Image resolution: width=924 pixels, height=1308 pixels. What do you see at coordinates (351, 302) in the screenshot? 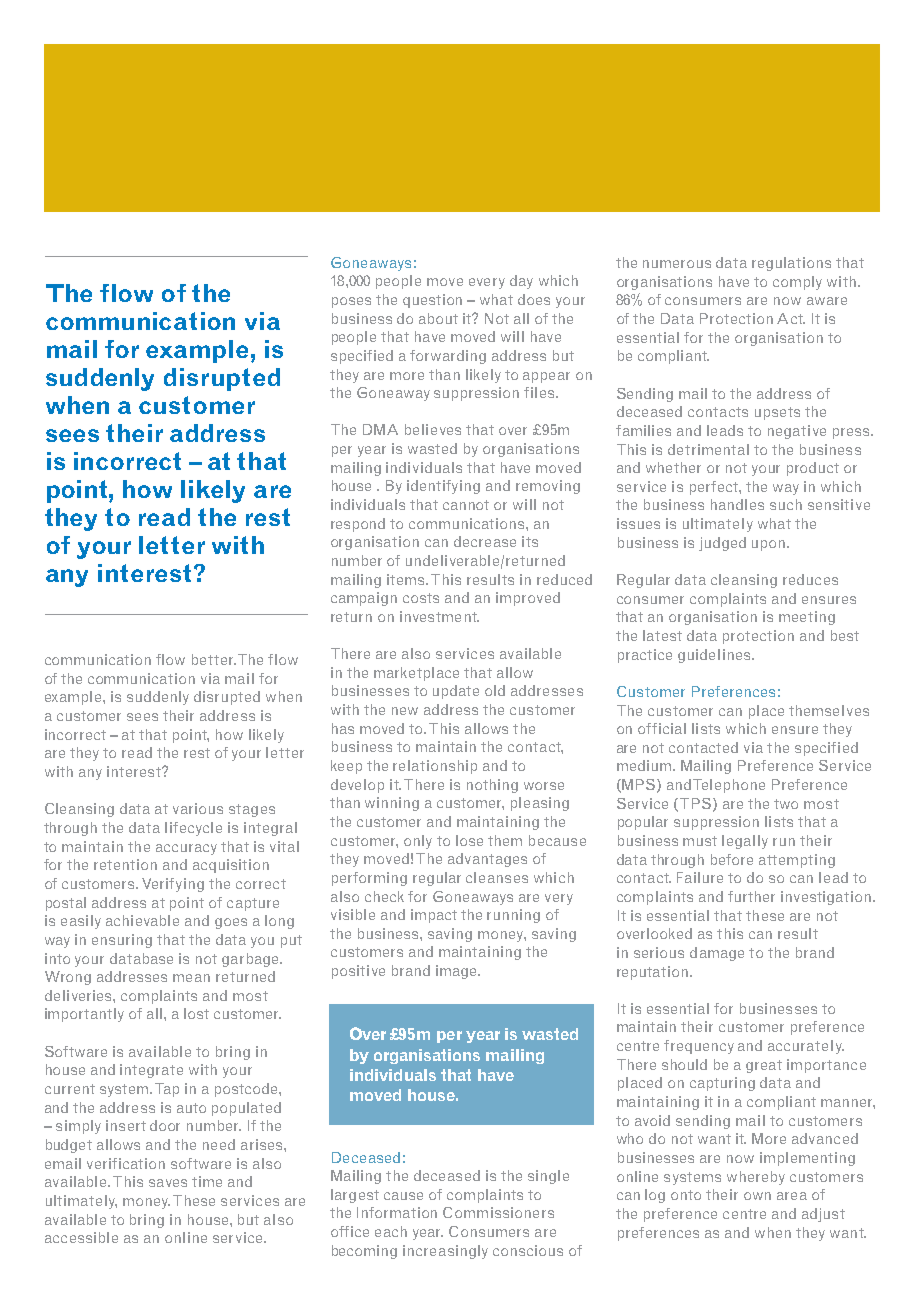
I see `poses` at bounding box center [351, 302].
